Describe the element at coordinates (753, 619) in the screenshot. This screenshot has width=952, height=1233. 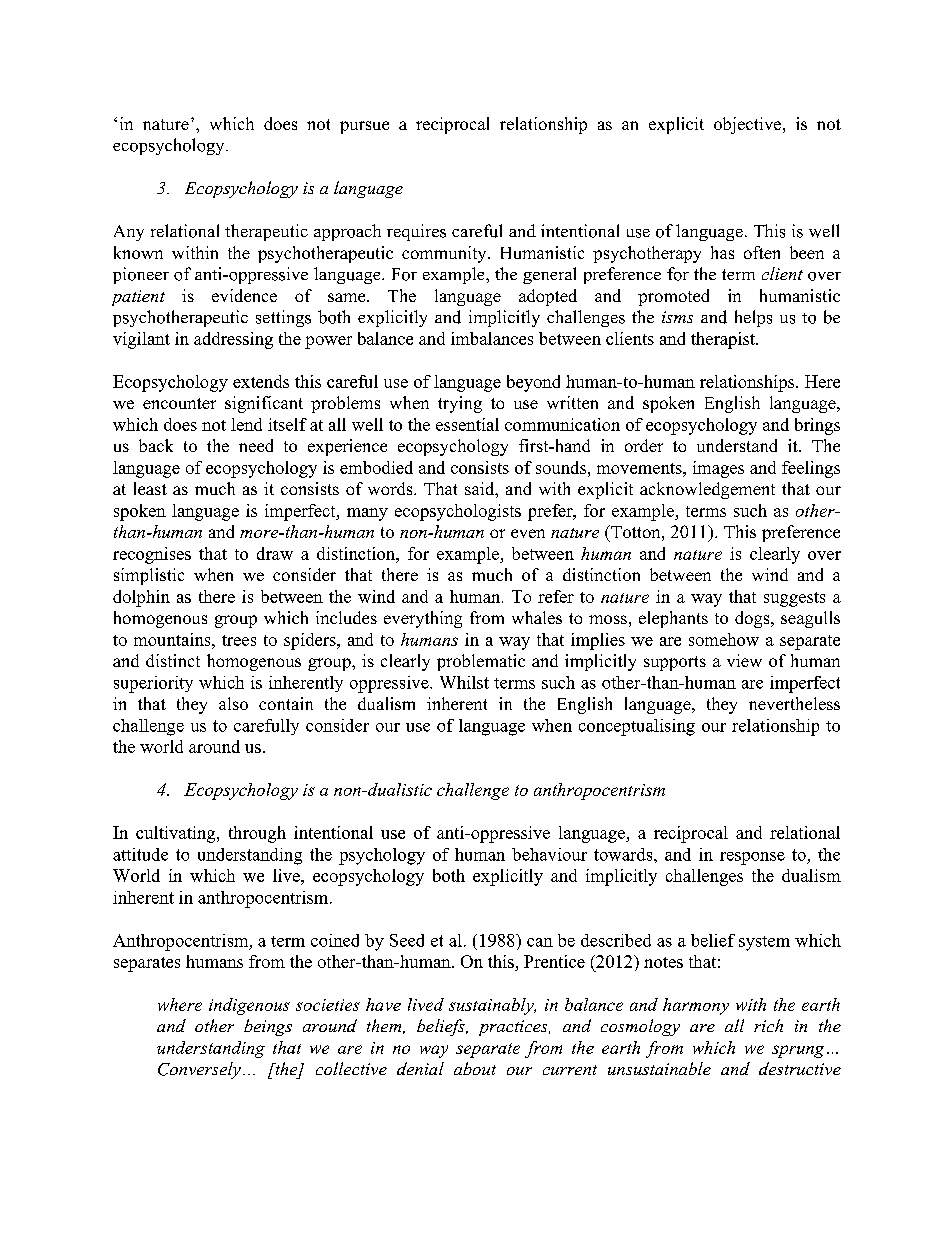
I see `dogs` at that location.
